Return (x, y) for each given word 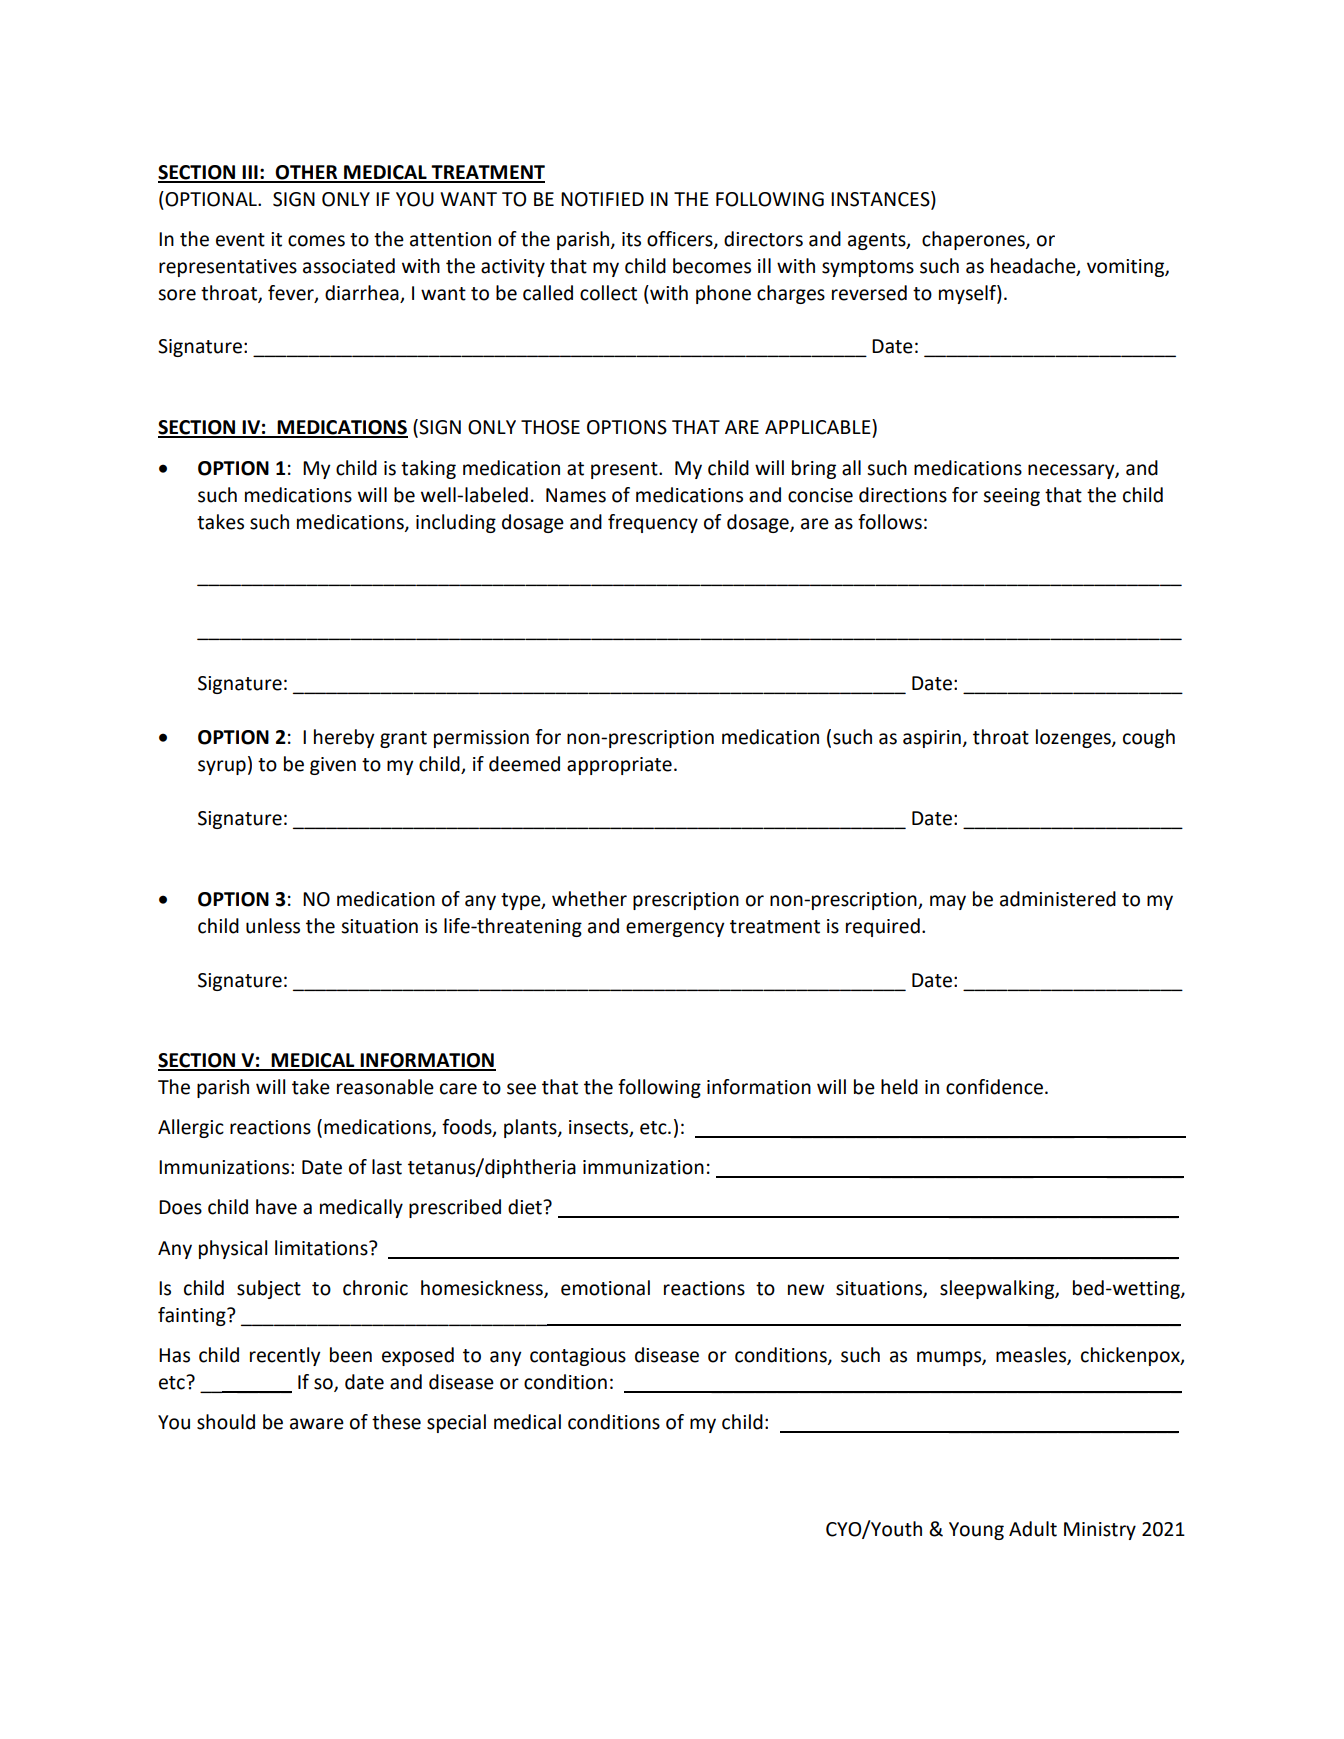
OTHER (307, 173)
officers (681, 240)
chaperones (974, 240)
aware (317, 1424)
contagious (578, 1357)
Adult (1033, 1529)
